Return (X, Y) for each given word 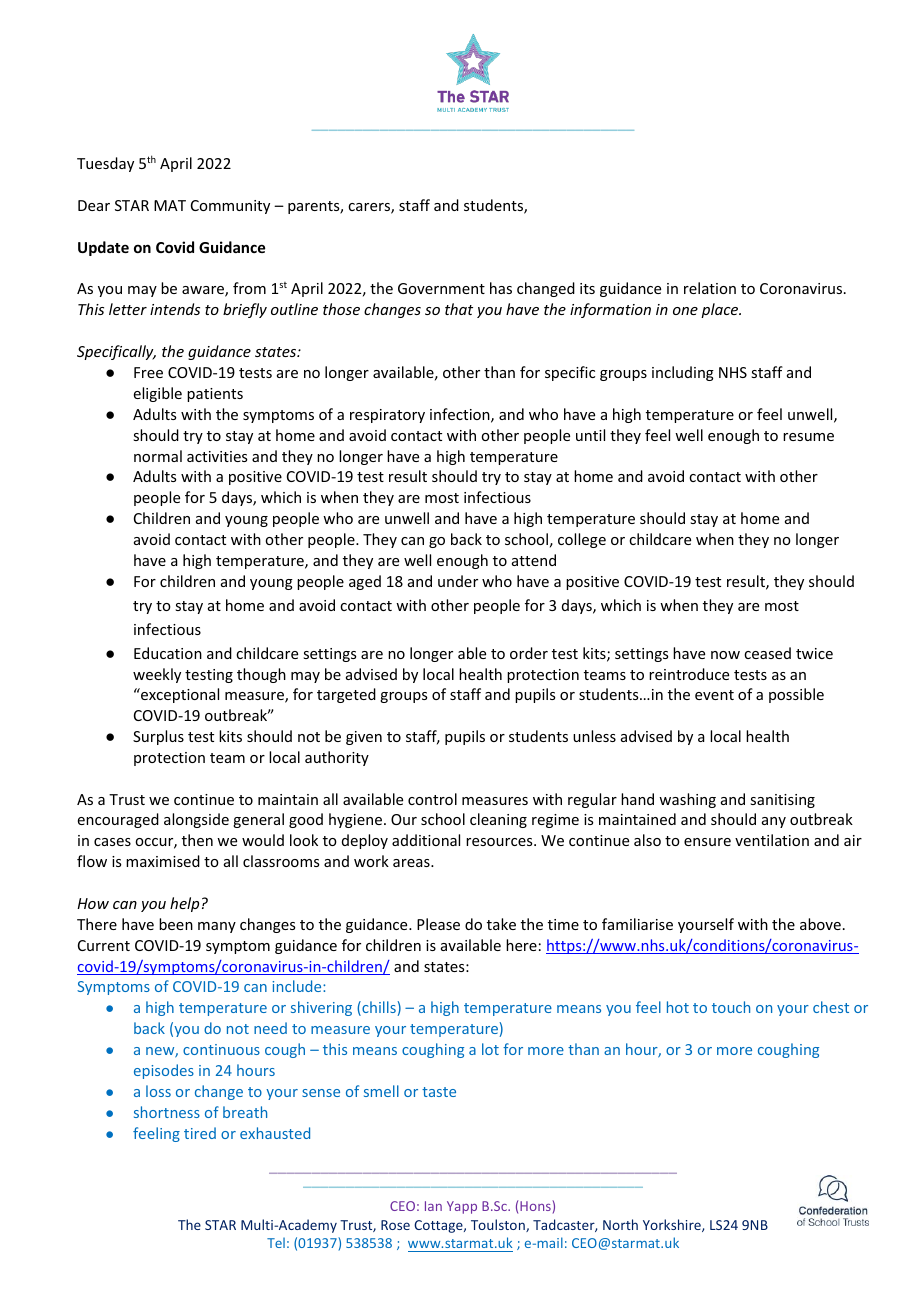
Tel (276, 1242)
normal (158, 456)
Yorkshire (673, 1225)
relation (710, 288)
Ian (433, 1206)
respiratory (387, 416)
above (820, 924)
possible (796, 695)
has (501, 288)
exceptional (179, 695)
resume (808, 437)
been (176, 924)
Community (230, 207)
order (529, 653)
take (501, 924)
